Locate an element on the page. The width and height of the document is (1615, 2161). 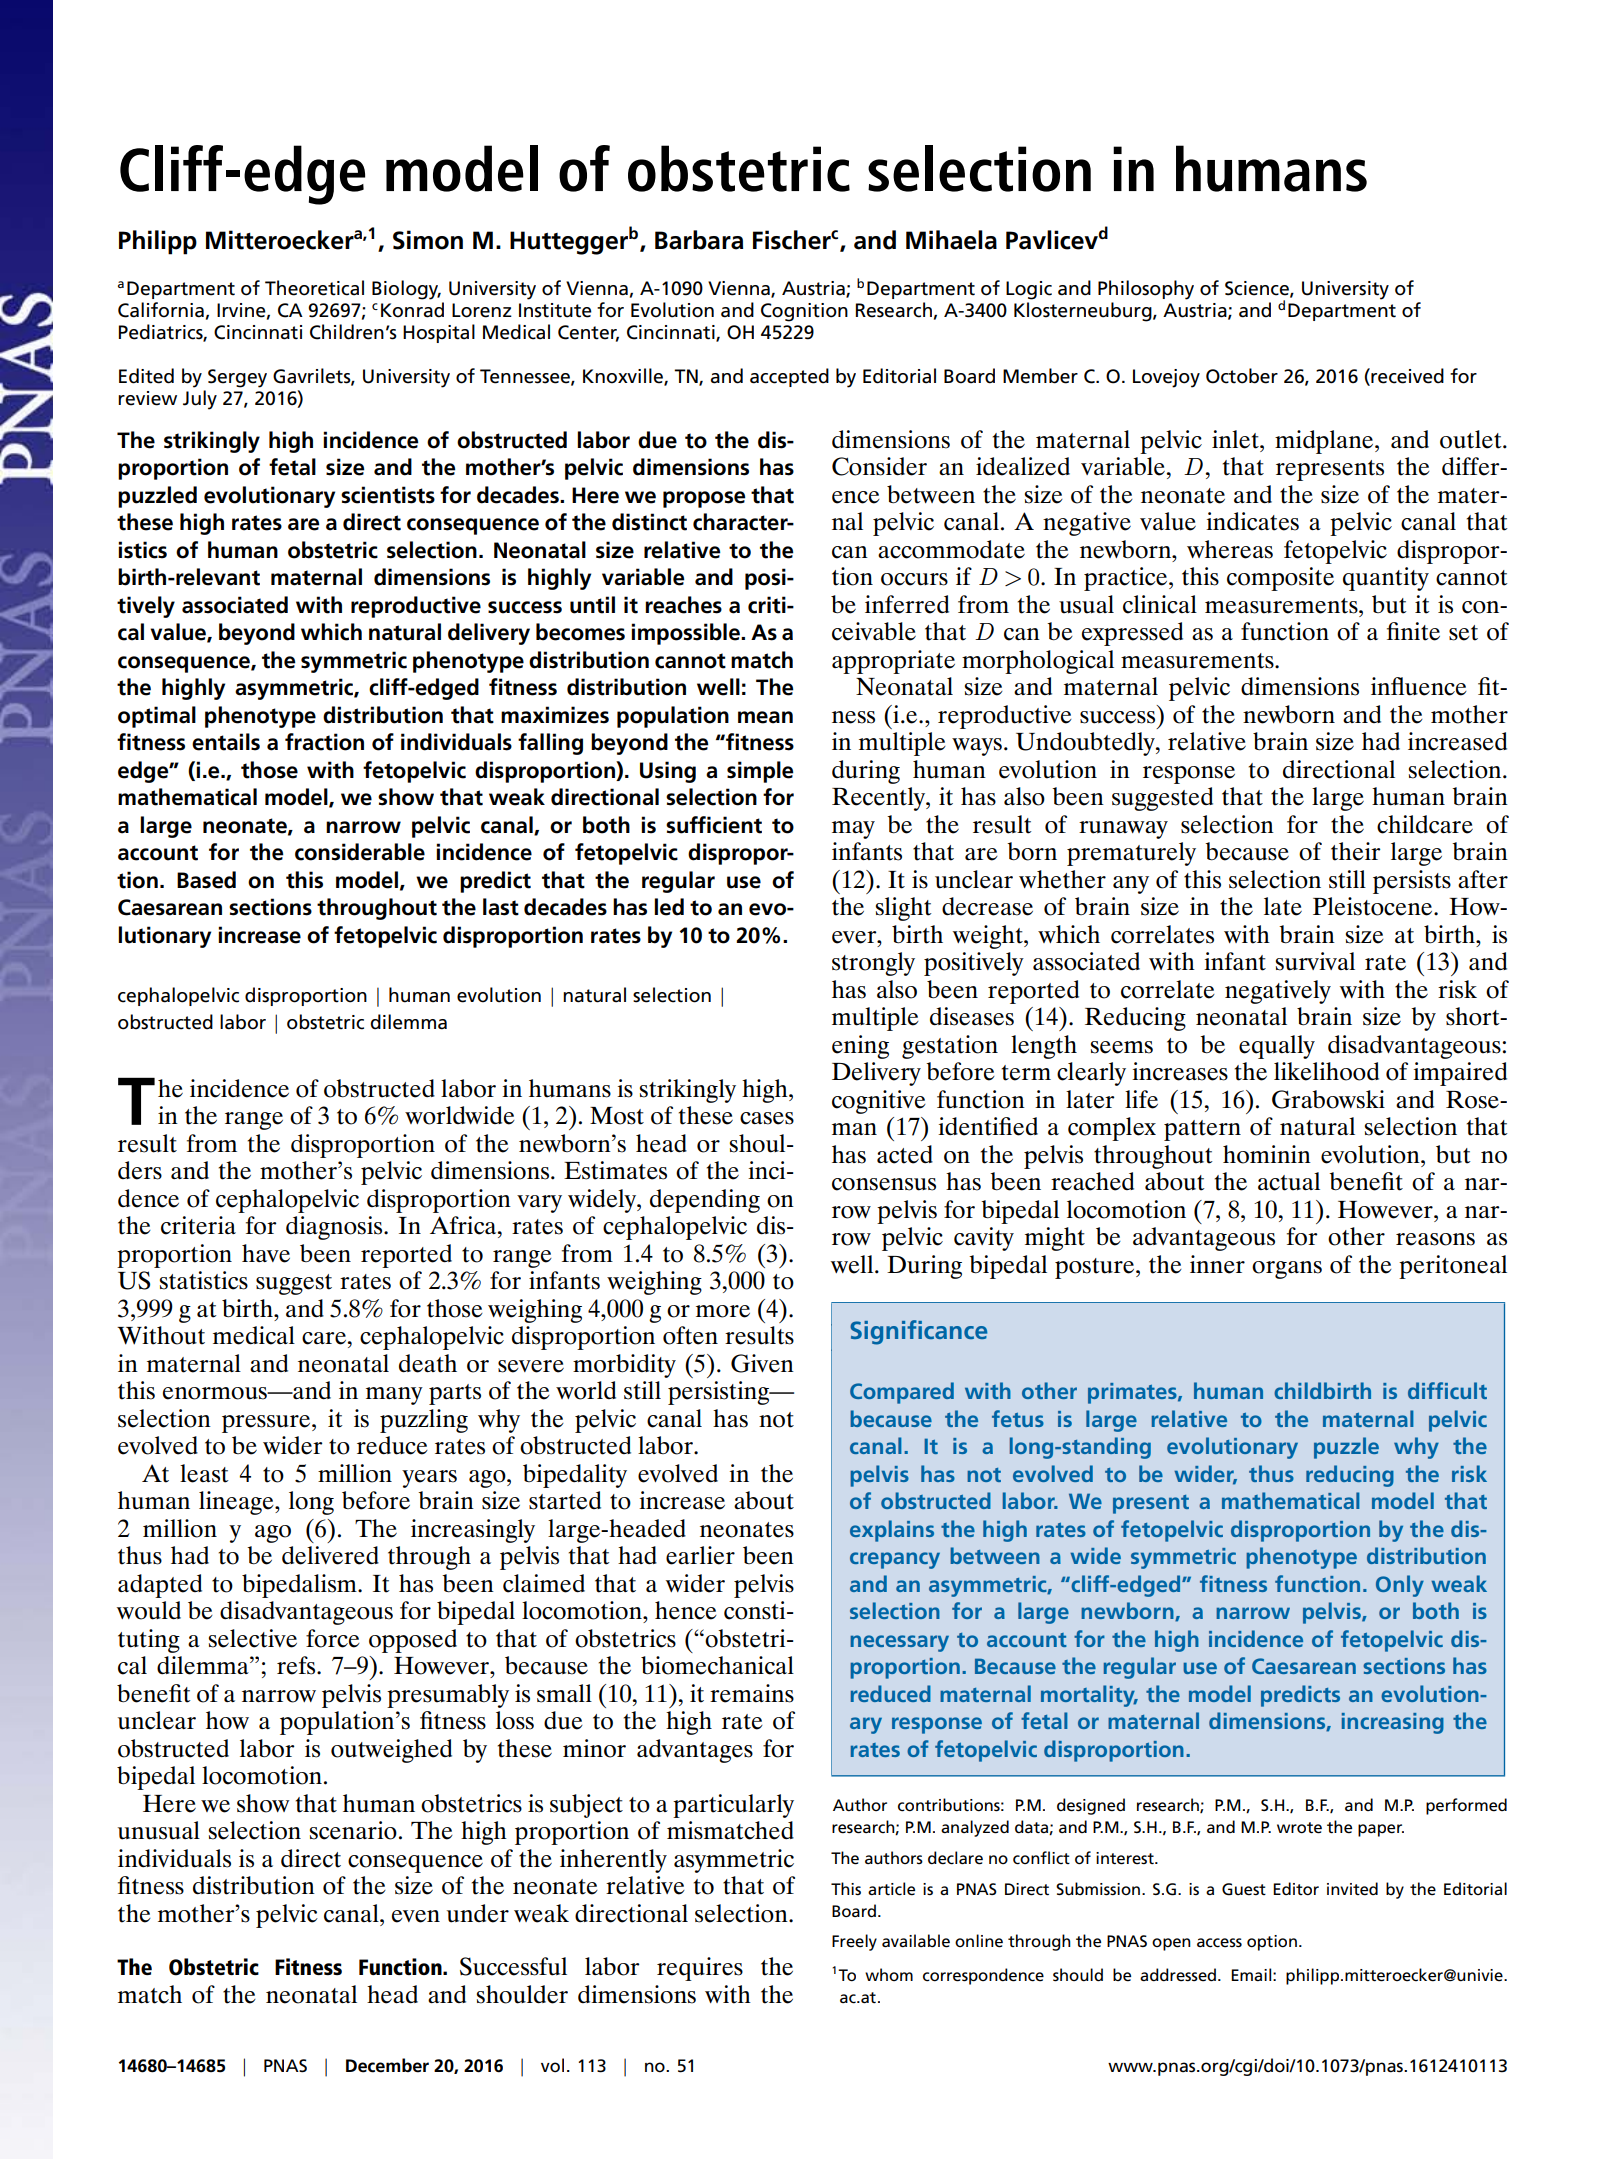
difficult is located at coordinates (1447, 1390).
